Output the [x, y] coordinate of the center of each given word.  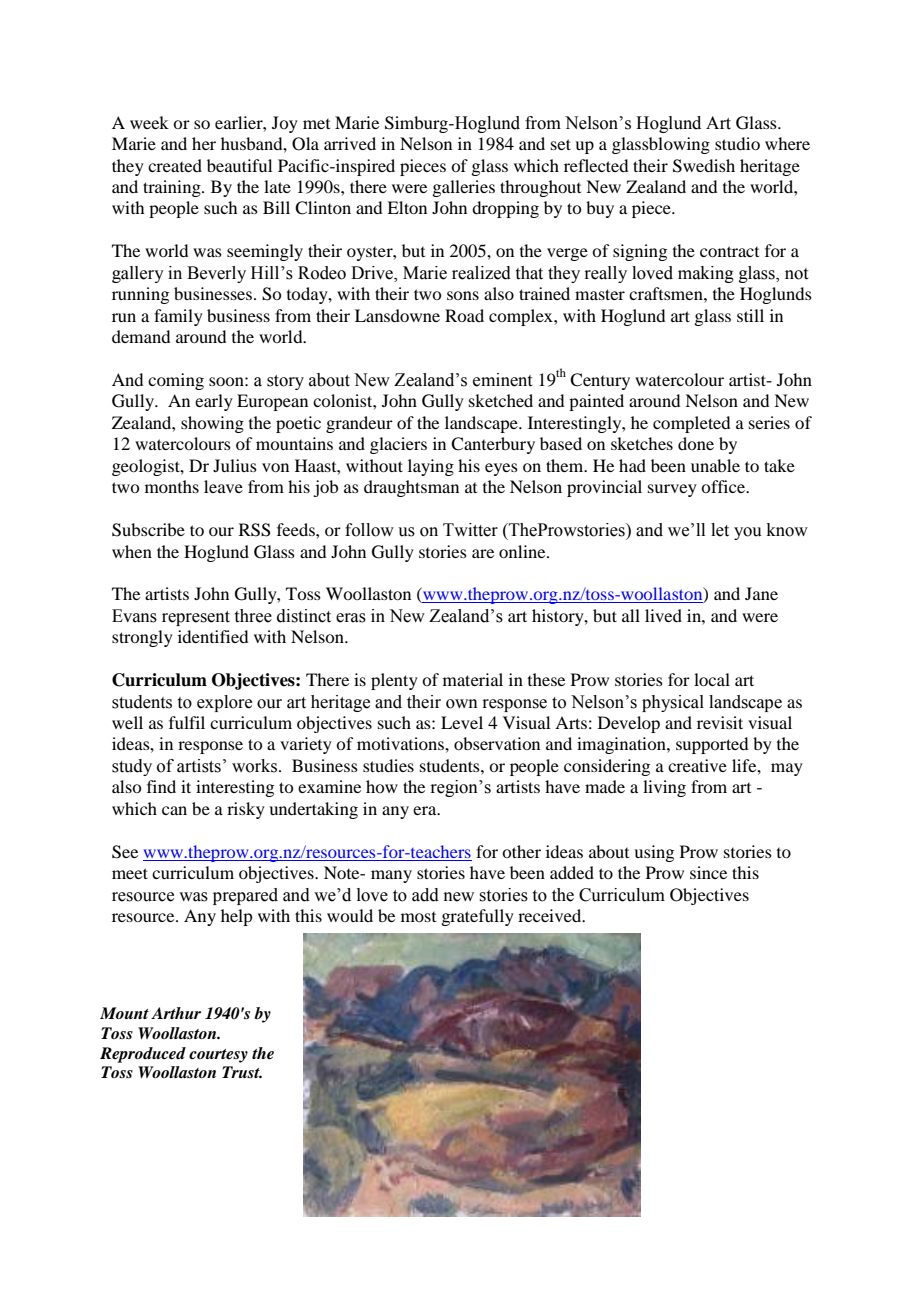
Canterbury [493, 445]
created [175, 165]
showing [212, 424]
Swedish [704, 166]
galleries [463, 188]
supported [712, 745]
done [696, 443]
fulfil [187, 722]
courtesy [218, 1056]
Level [462, 722]
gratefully [477, 917]
